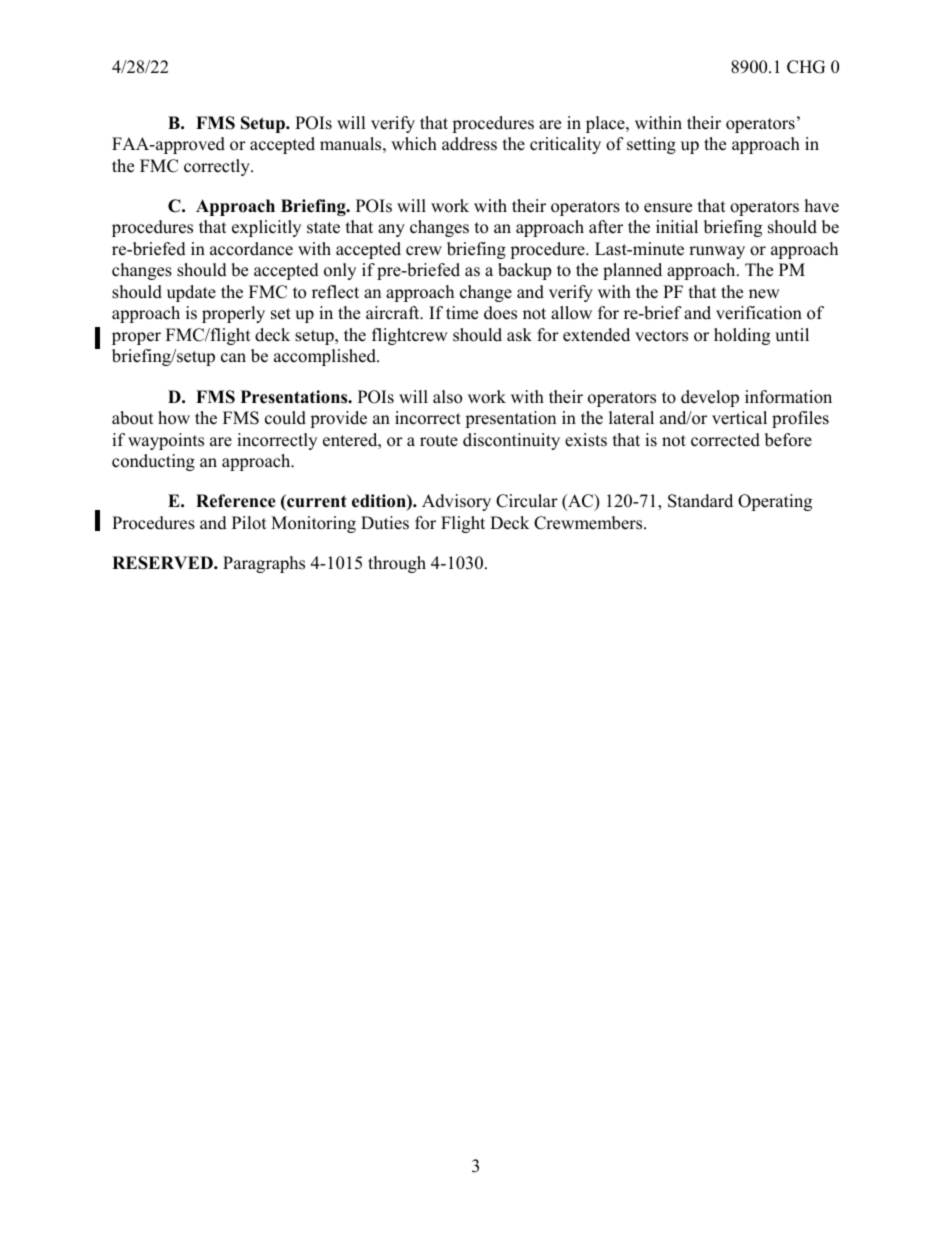 Image resolution: width=952 pixels, height=1233 pixels. I want to click on time, so click(462, 313).
